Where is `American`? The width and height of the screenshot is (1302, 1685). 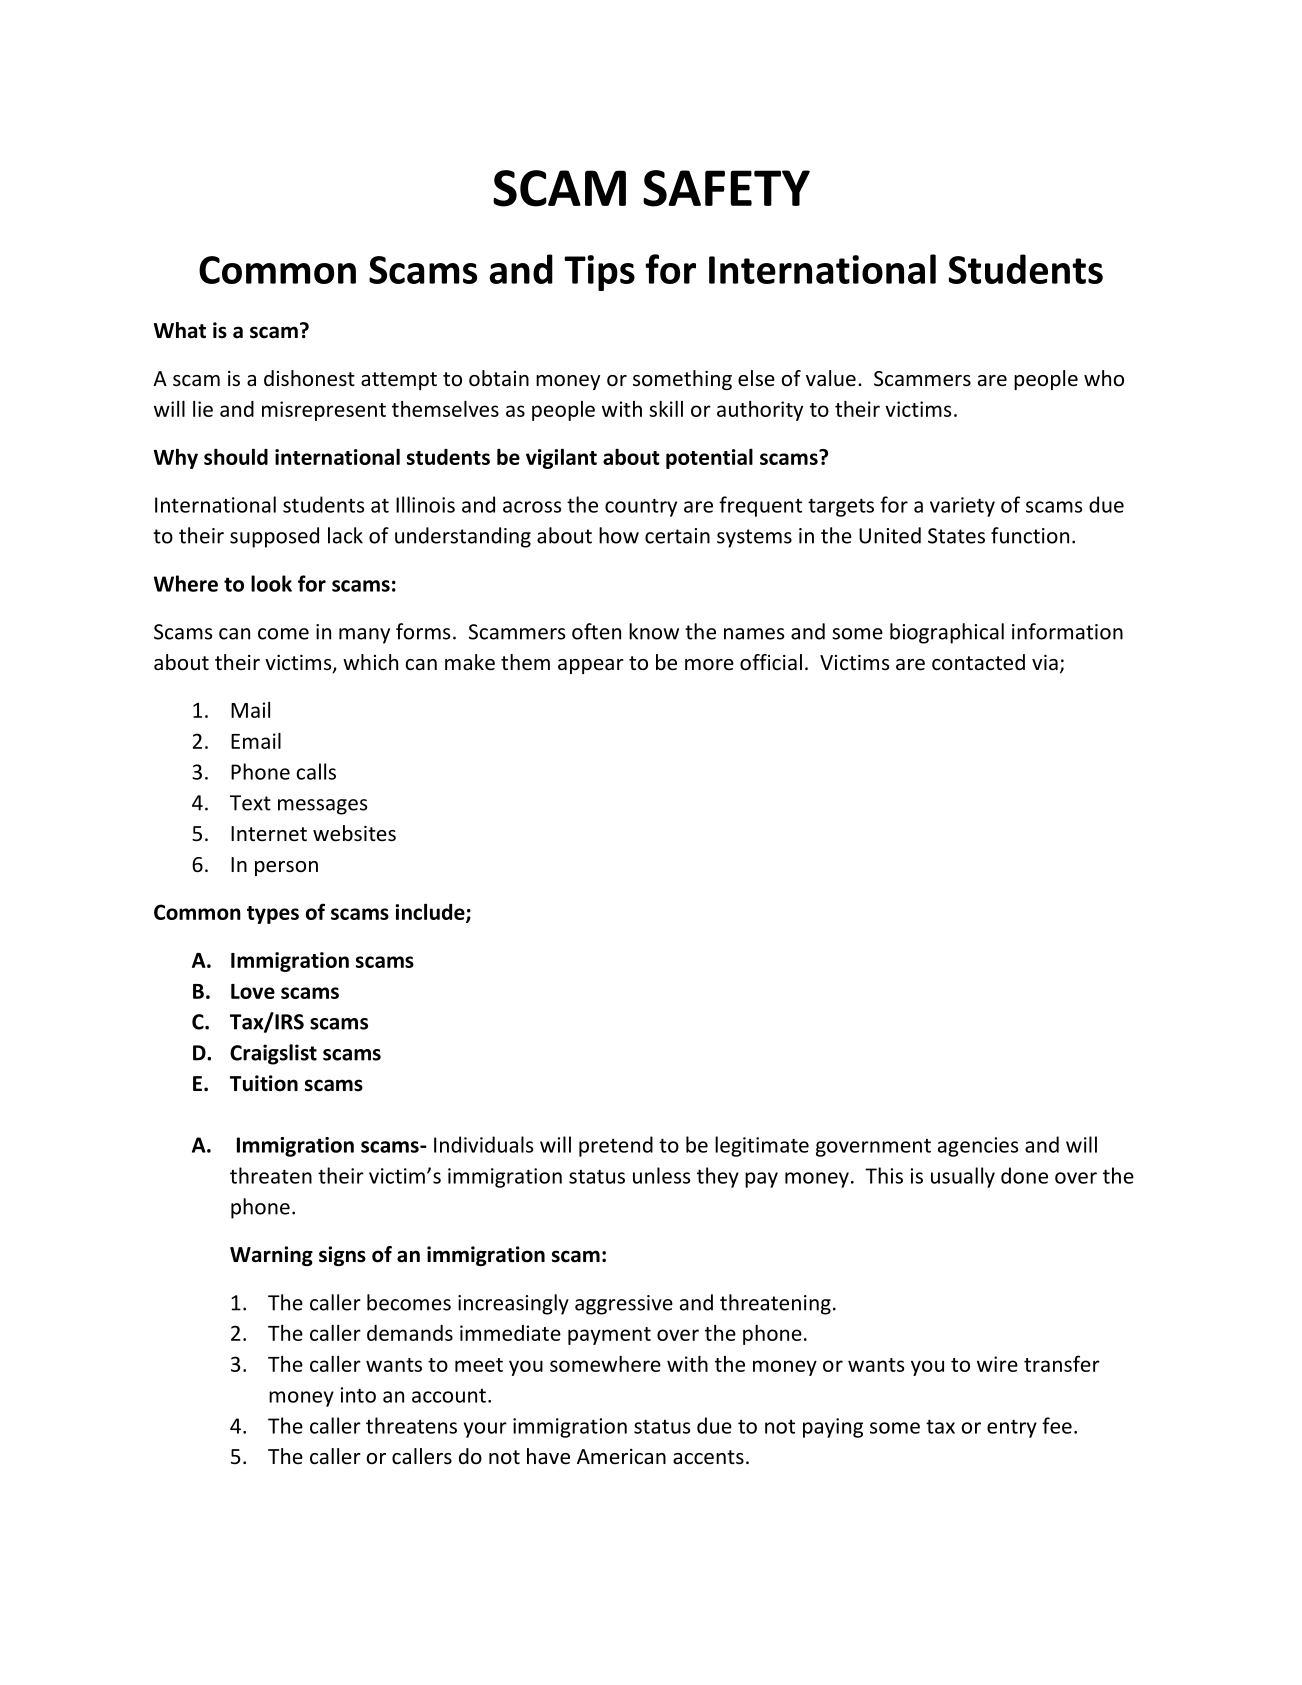
American is located at coordinates (621, 1457).
